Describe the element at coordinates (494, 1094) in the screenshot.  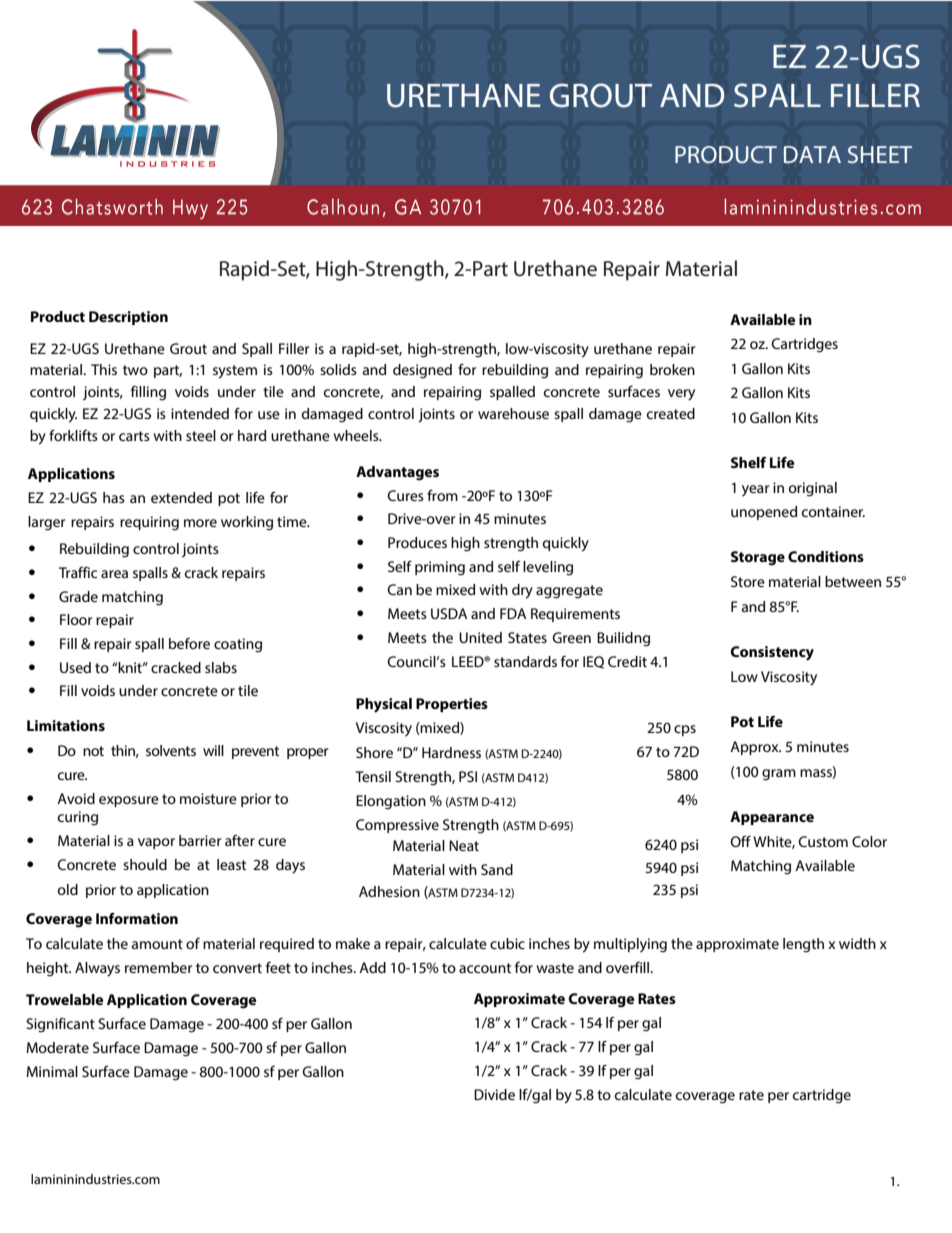
I see `Divide` at that location.
